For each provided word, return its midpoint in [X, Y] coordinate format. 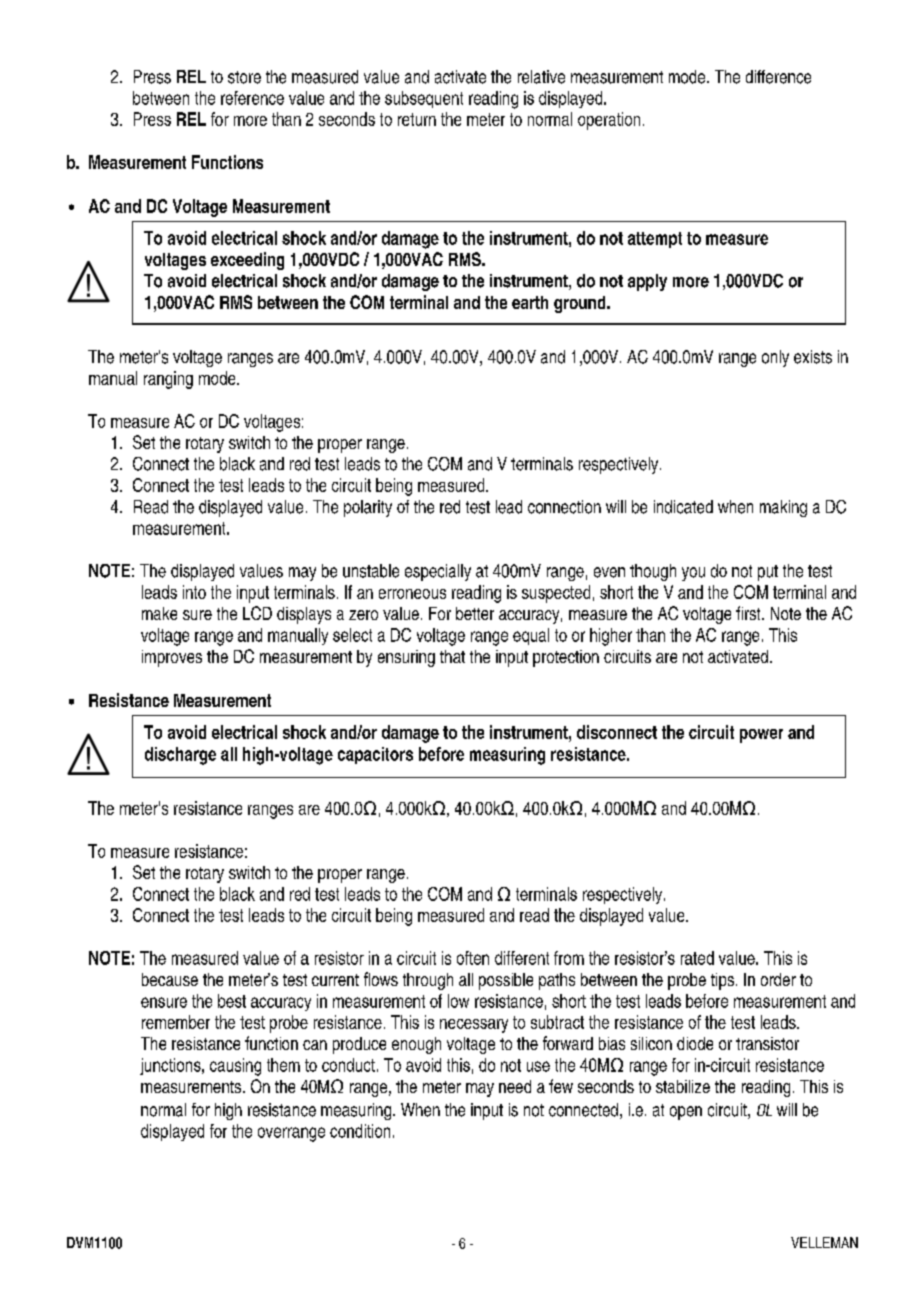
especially [438, 572]
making [783, 508]
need [515, 1086]
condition [360, 1131]
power [761, 736]
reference [252, 98]
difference [778, 77]
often [473, 958]
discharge [180, 756]
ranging [168, 380]
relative [541, 77]
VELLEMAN [824, 1242]
